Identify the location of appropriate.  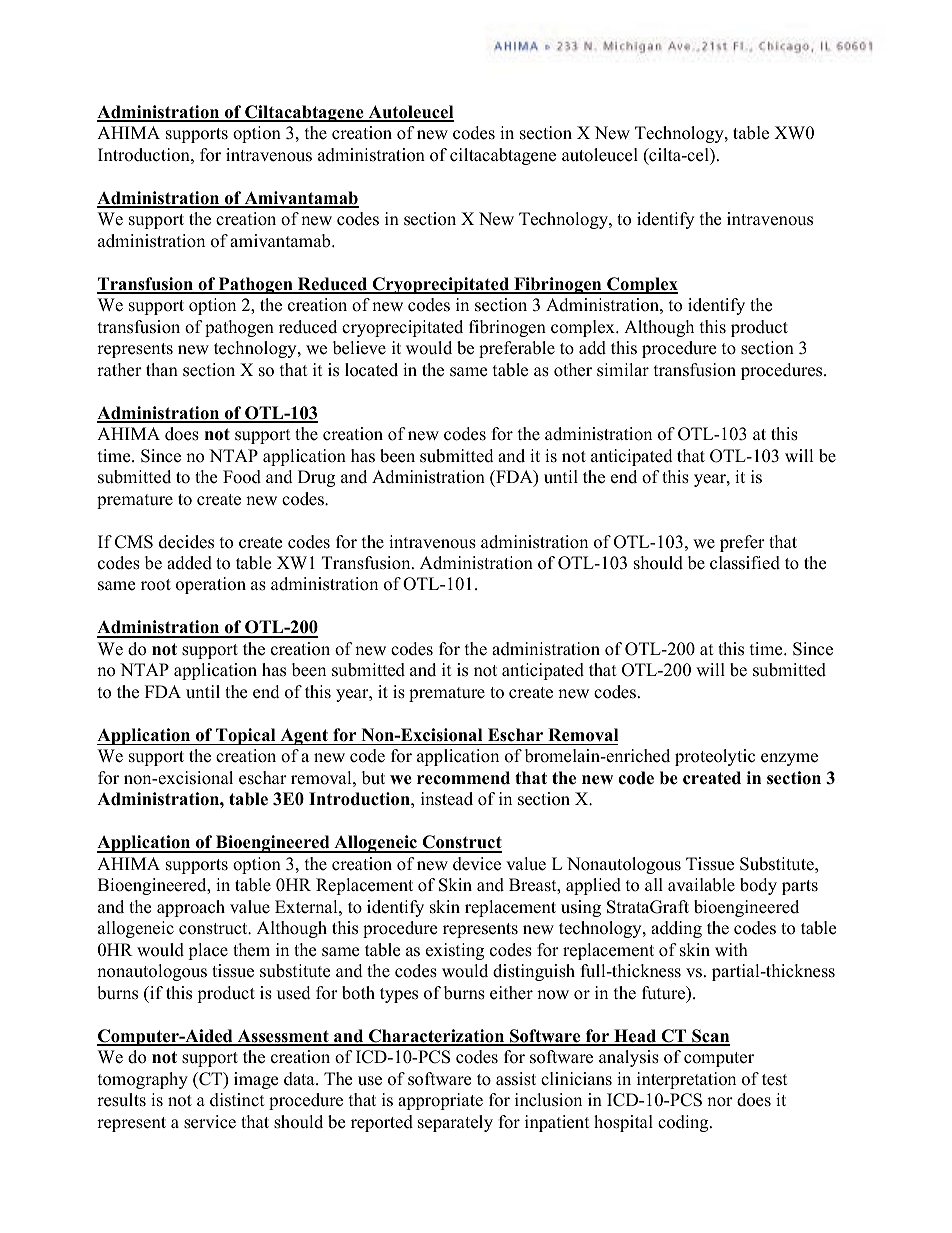
(440, 1101).
